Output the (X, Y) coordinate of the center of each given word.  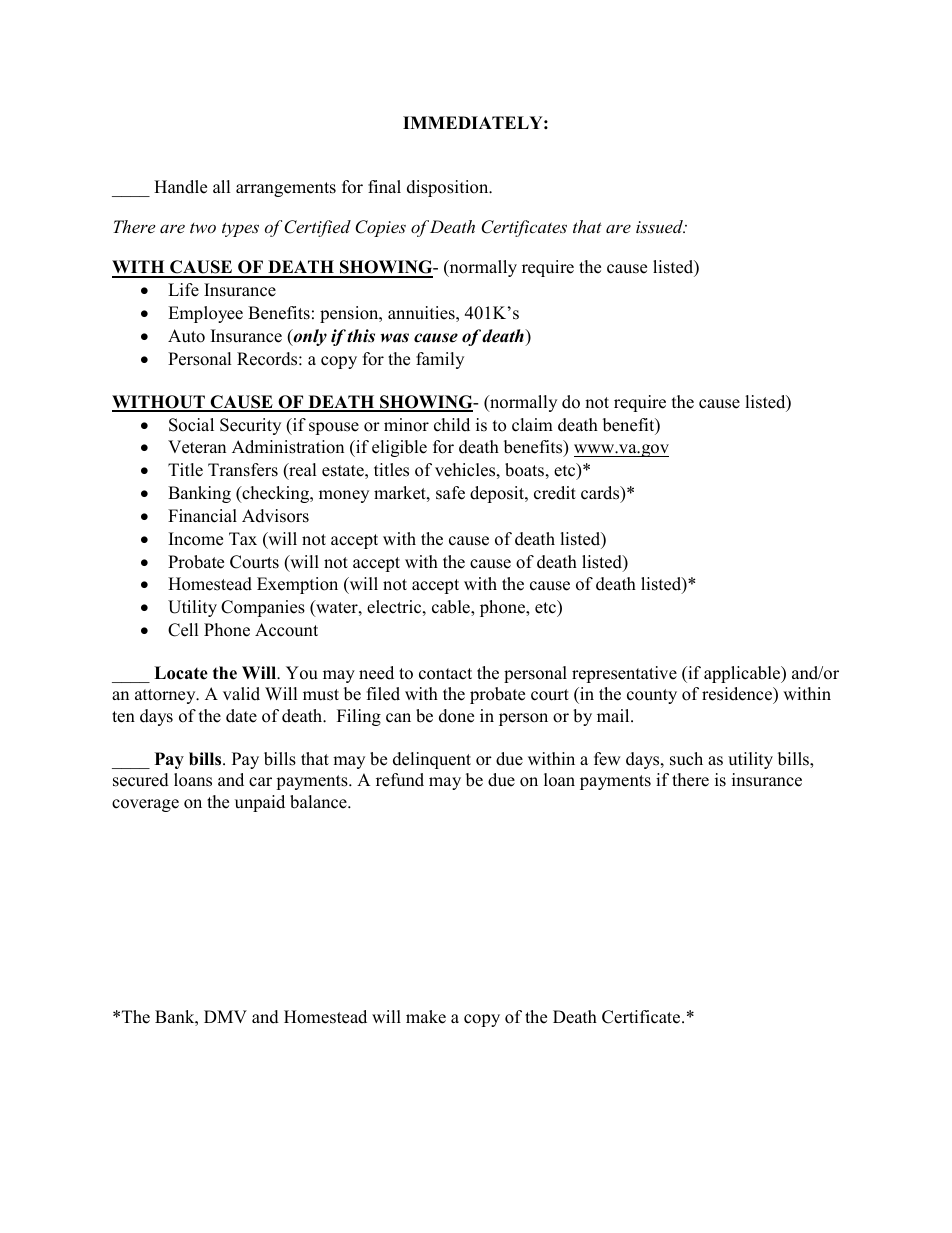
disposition (449, 188)
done (456, 716)
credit (555, 493)
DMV (225, 1016)
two (203, 228)
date (241, 716)
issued (660, 226)
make (426, 1017)
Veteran (197, 447)
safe (450, 493)
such (686, 759)
